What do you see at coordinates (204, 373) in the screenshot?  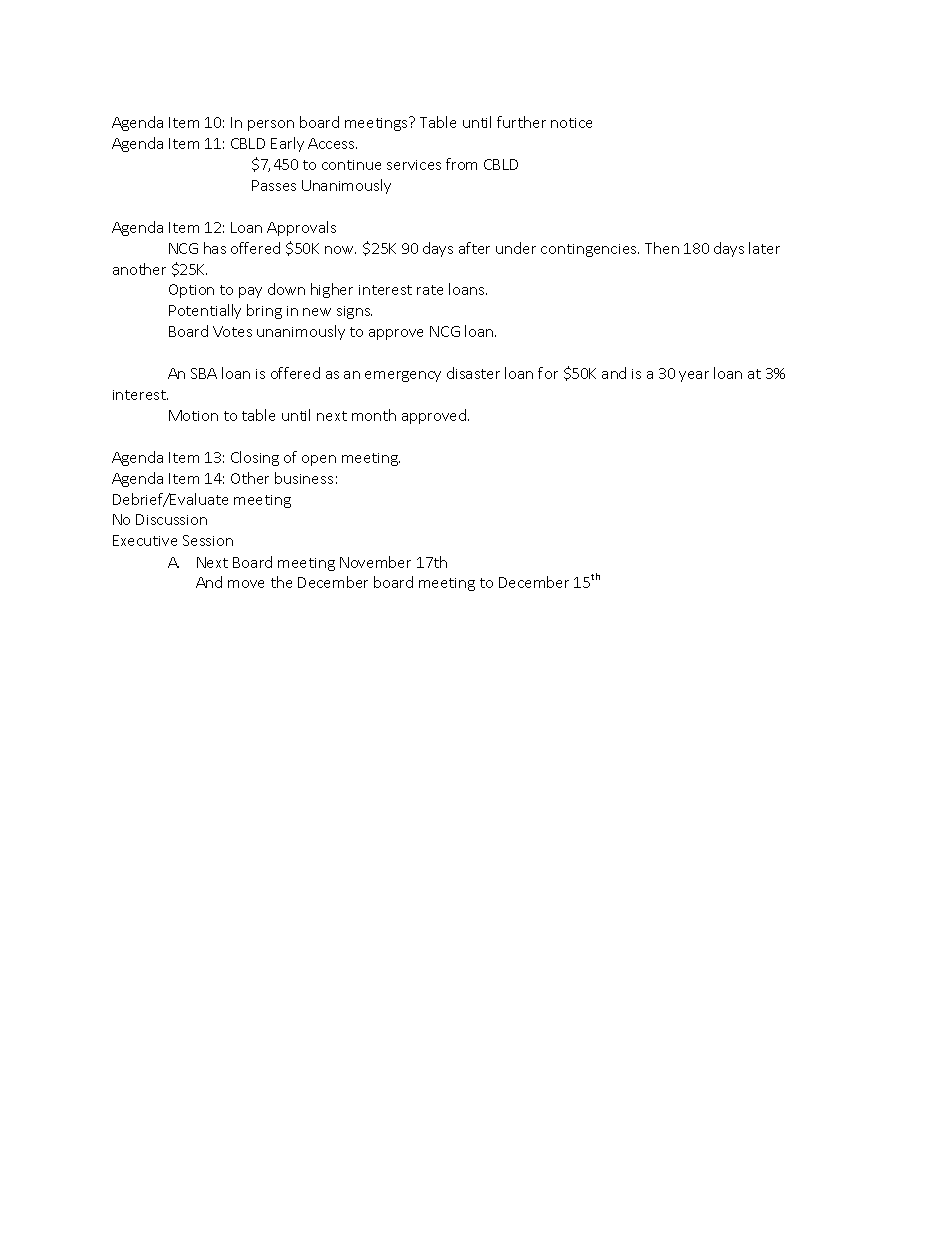 I see `SBA` at bounding box center [204, 373].
